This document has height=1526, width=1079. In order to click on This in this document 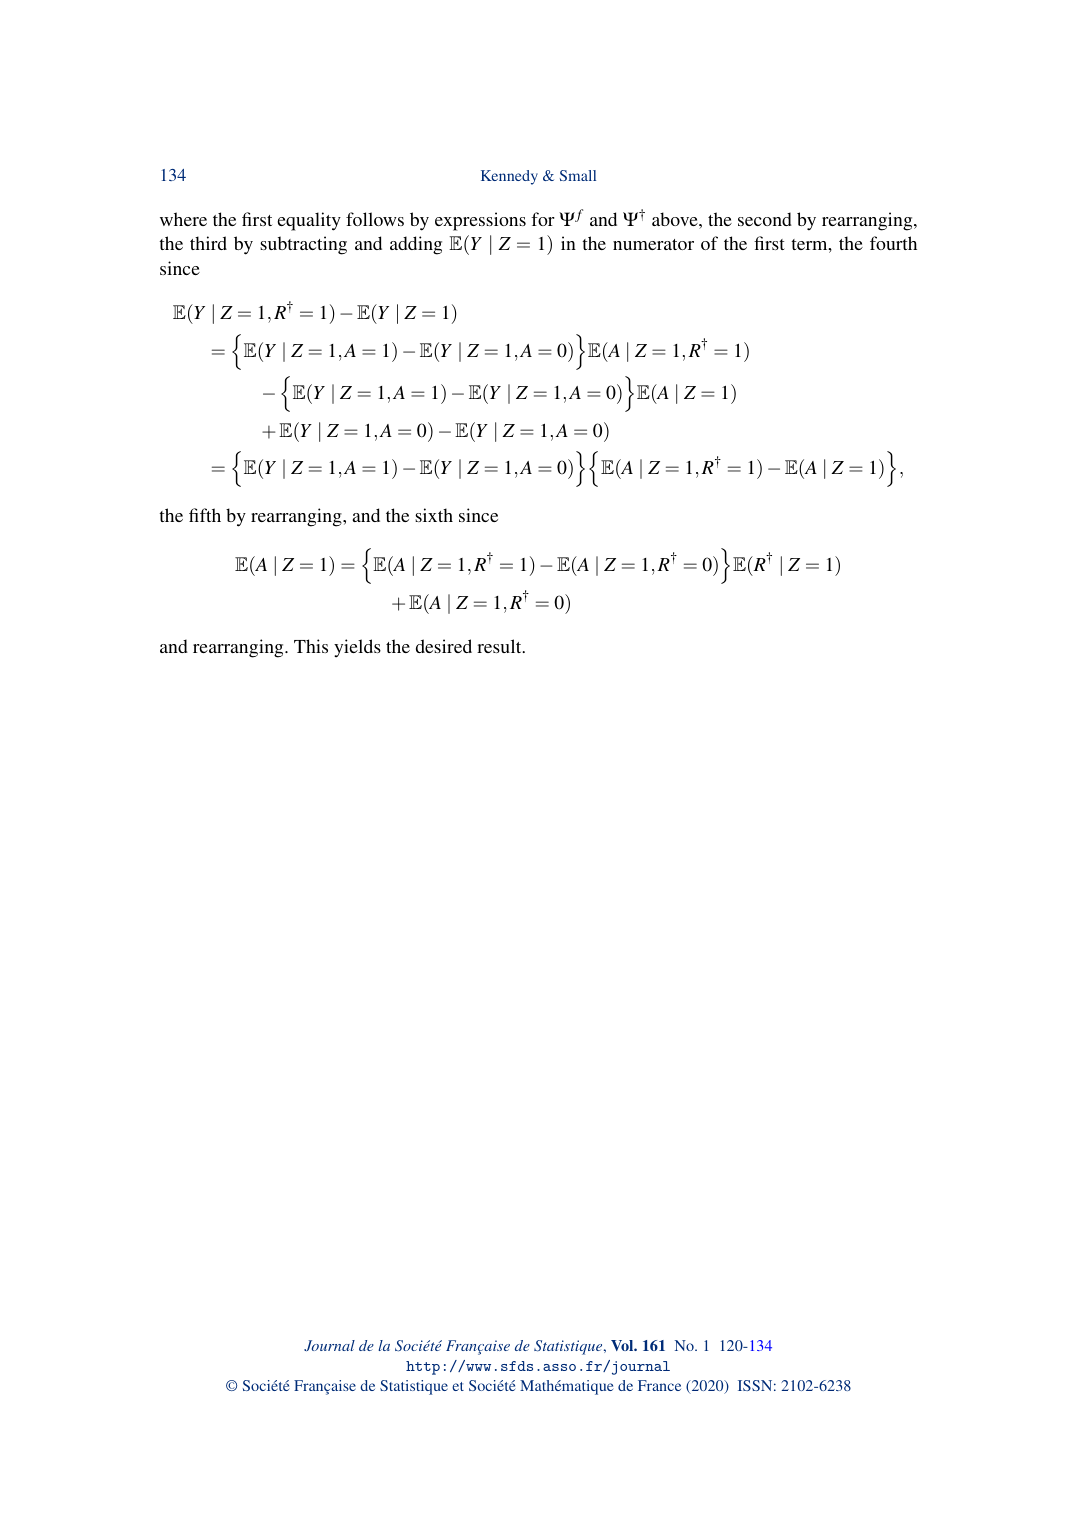, I will do `click(311, 646)`.
